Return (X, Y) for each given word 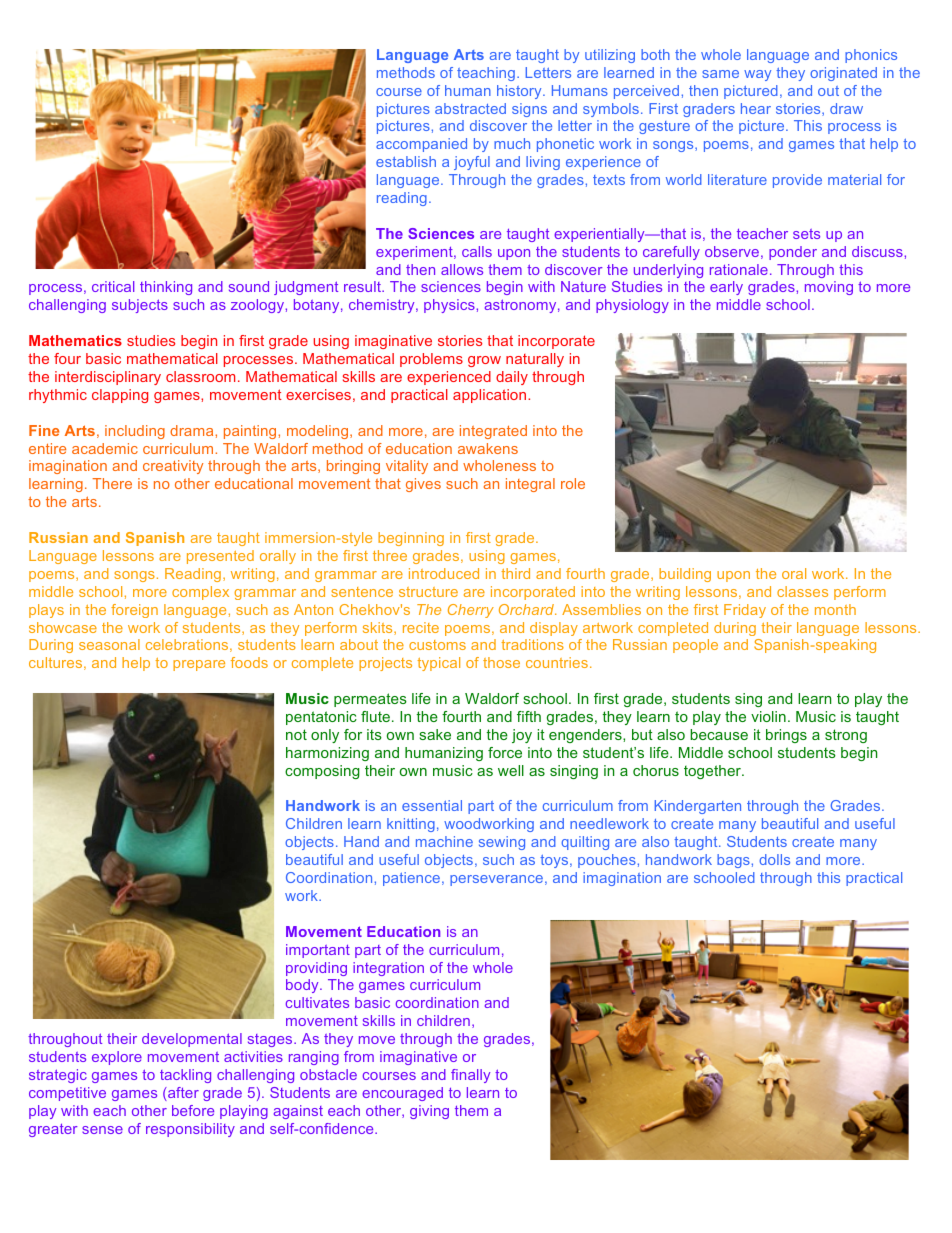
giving (429, 1112)
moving (829, 288)
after (182, 1094)
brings (786, 736)
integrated (493, 432)
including (135, 432)
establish (406, 161)
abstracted (470, 108)
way (757, 75)
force (505, 752)
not (296, 734)
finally (470, 1076)
